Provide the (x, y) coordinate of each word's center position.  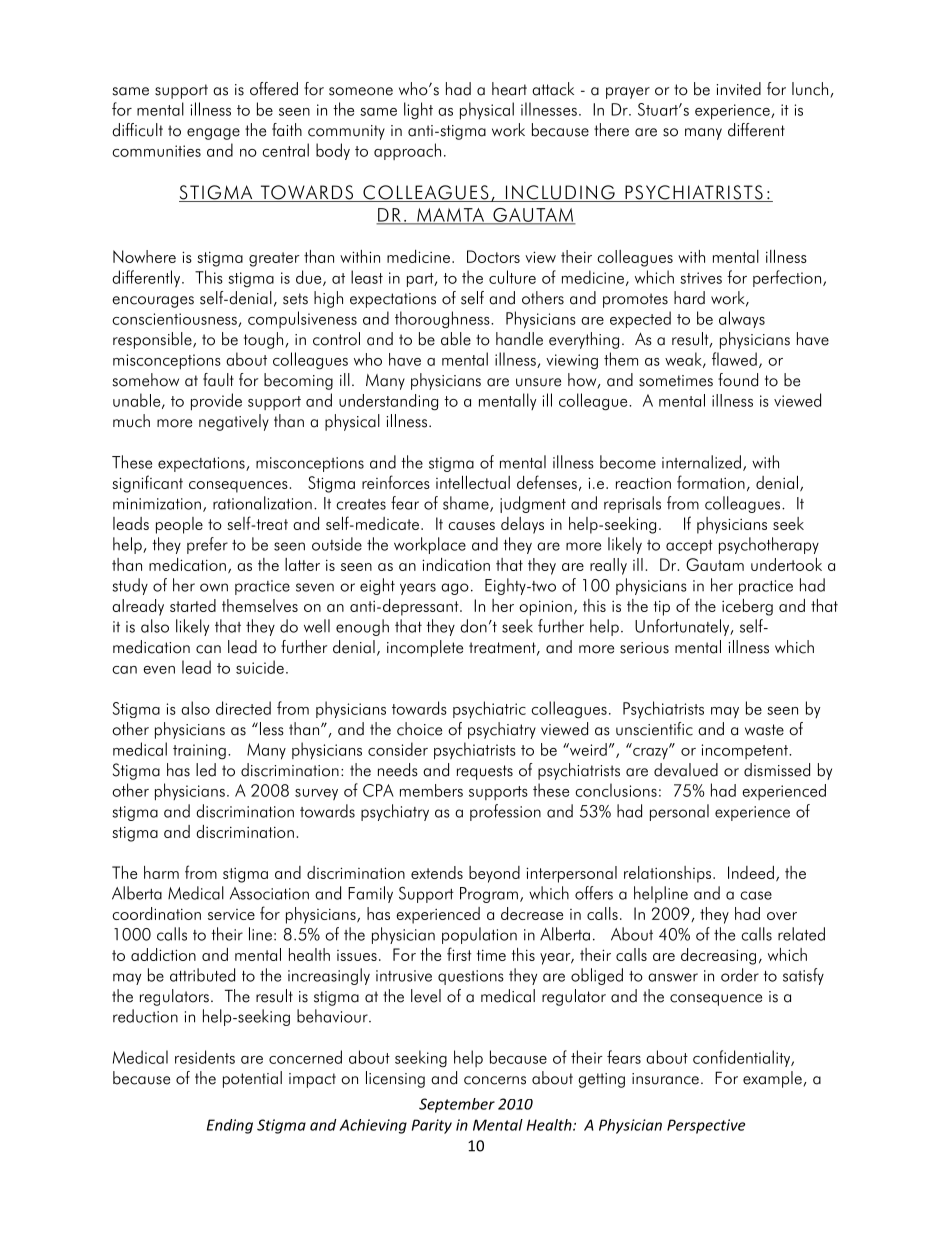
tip (662, 608)
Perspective (706, 1126)
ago (455, 589)
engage (213, 134)
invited (738, 89)
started (193, 605)
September (457, 1105)
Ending (230, 1126)
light (418, 110)
